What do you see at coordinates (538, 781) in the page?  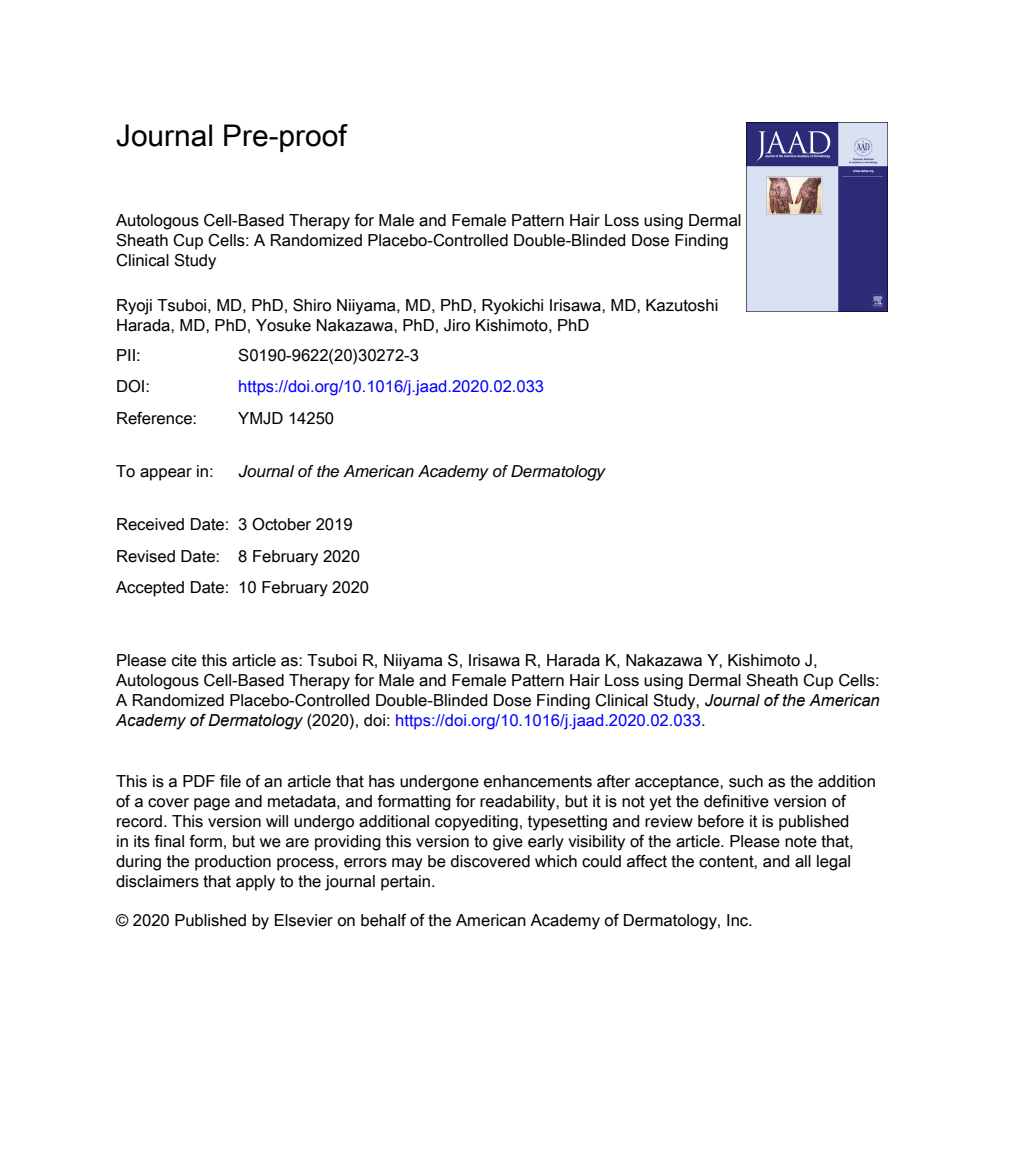 I see `enhancements` at bounding box center [538, 781].
